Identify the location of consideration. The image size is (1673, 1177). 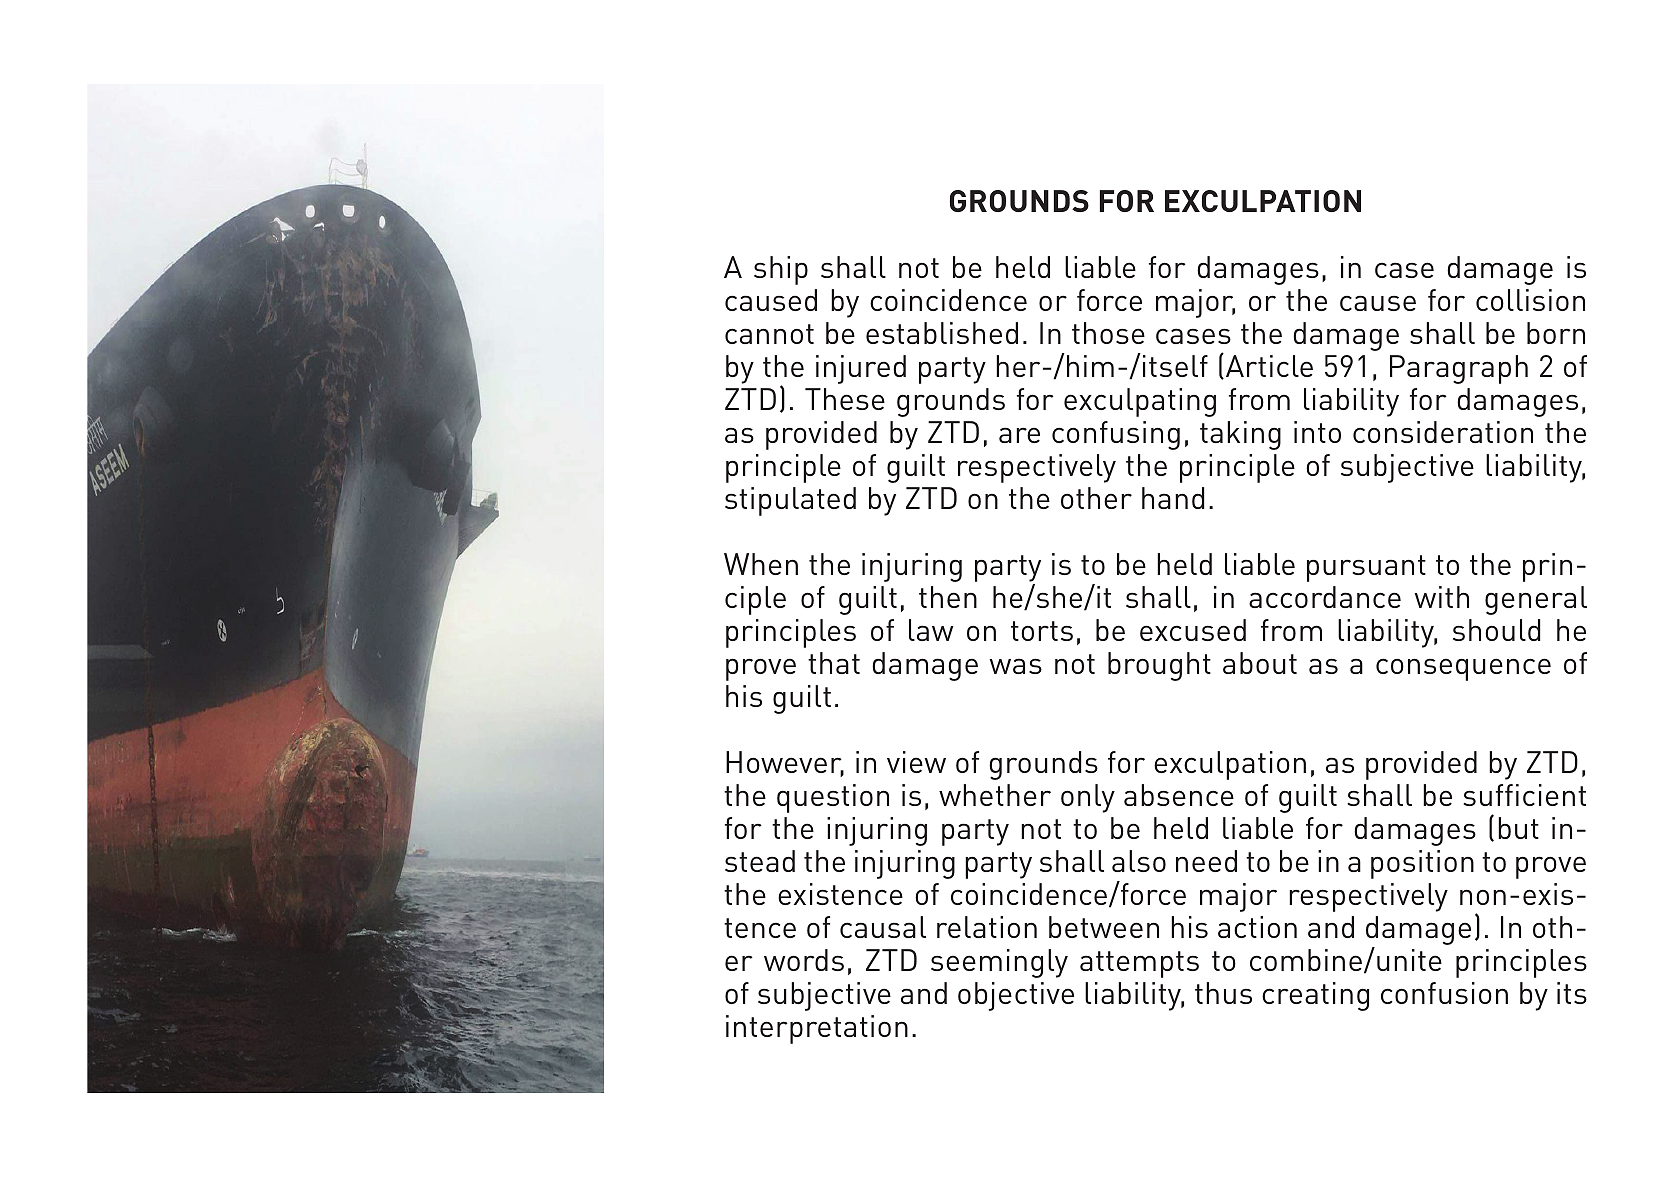
(1443, 432).
